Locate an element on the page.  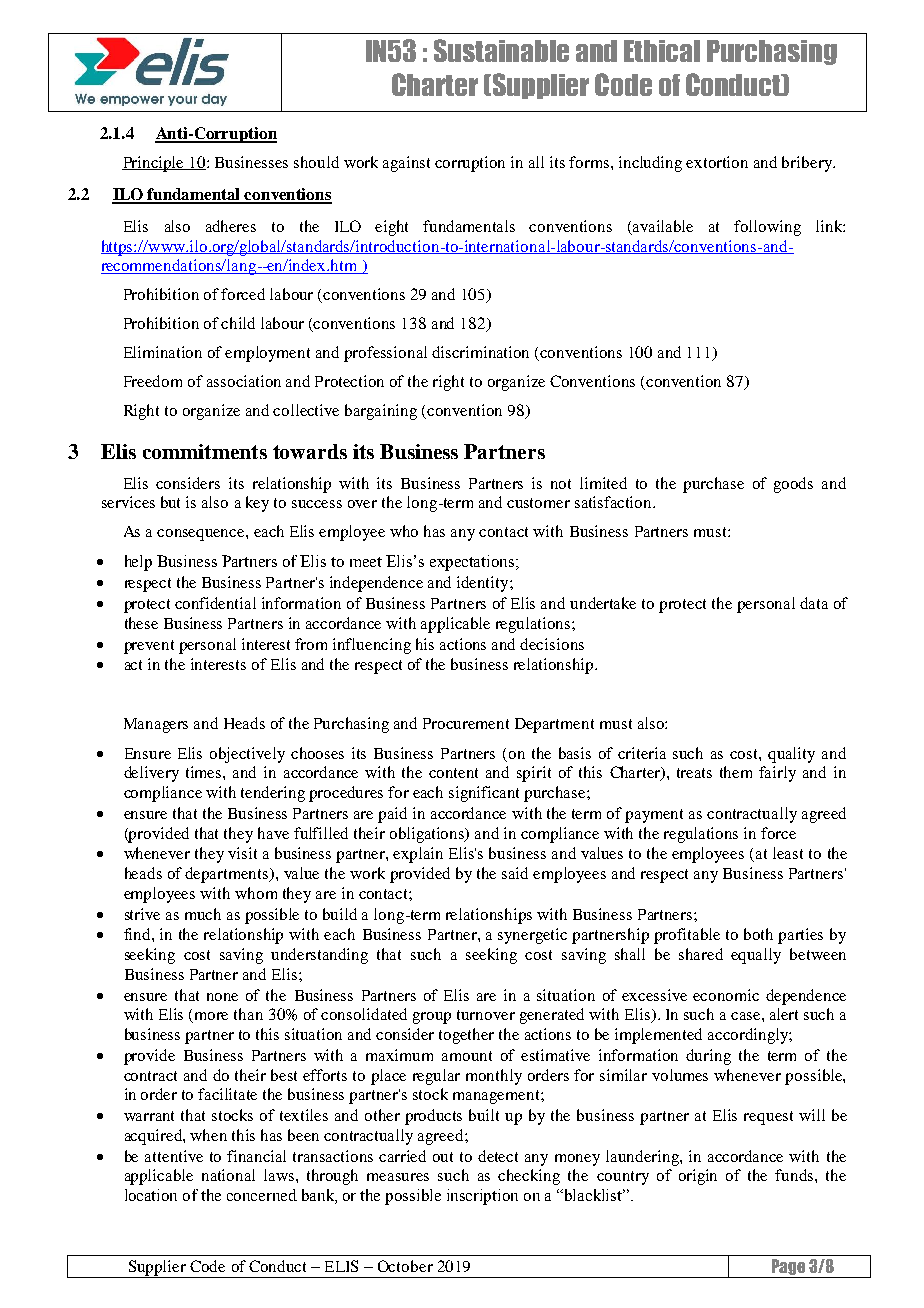
Procurement is located at coordinates (466, 723).
